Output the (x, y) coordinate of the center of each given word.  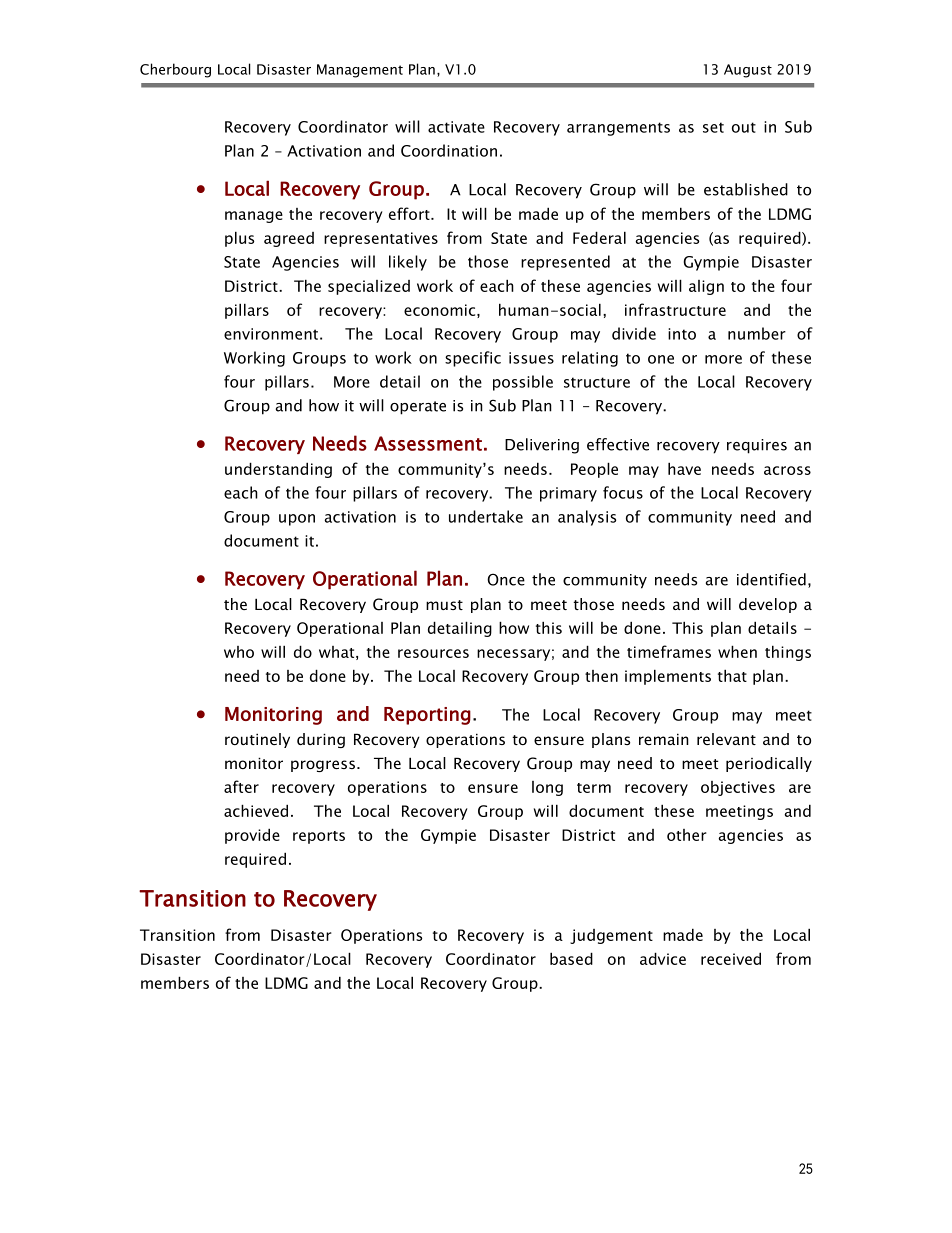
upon (297, 520)
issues (531, 358)
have (684, 468)
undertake (486, 516)
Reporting (427, 716)
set (713, 127)
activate (456, 127)
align (706, 287)
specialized (369, 287)
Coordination (449, 150)
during (321, 740)
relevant (726, 739)
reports (319, 837)
